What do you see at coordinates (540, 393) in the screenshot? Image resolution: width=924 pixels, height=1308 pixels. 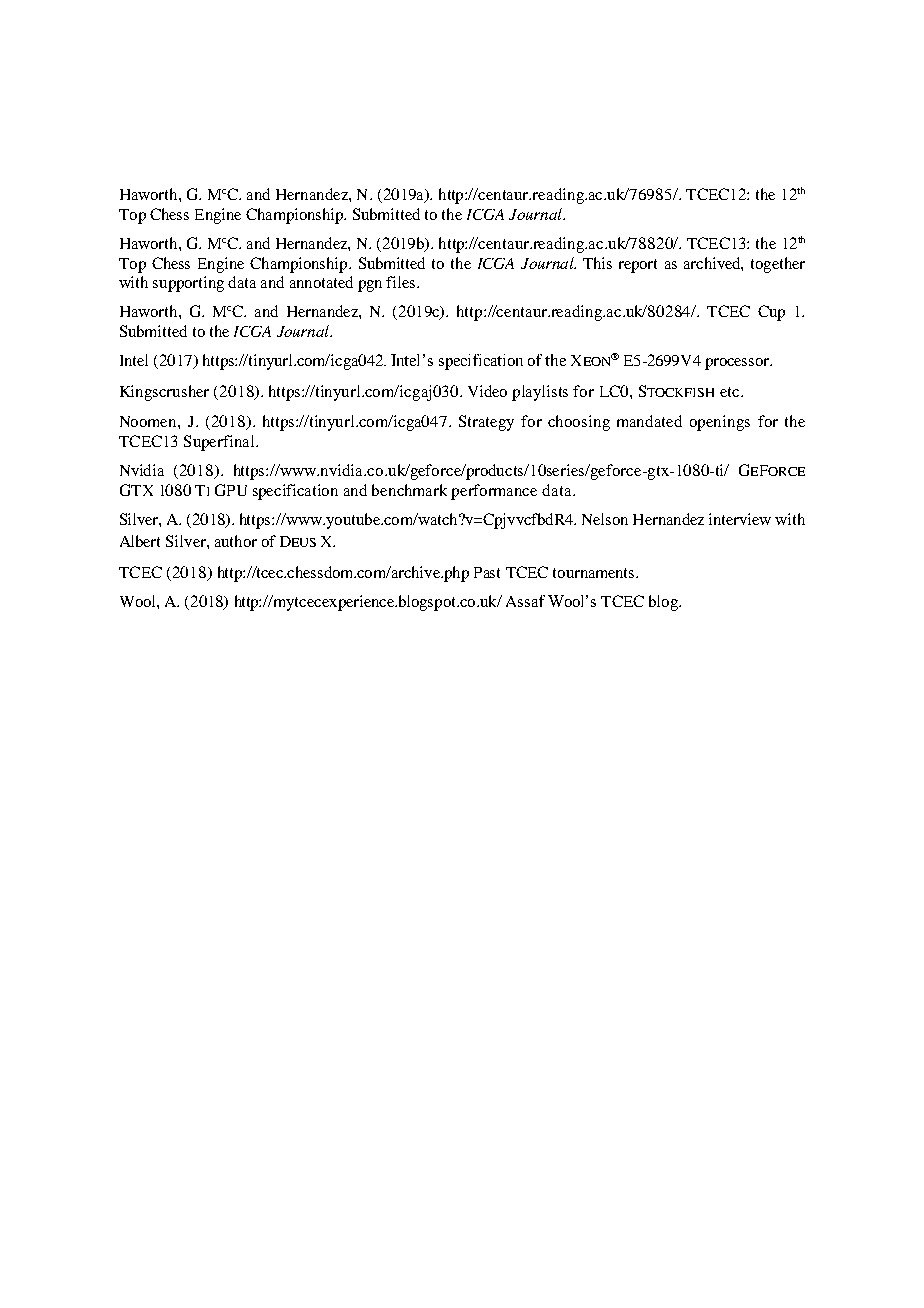 I see `playlists` at bounding box center [540, 393].
